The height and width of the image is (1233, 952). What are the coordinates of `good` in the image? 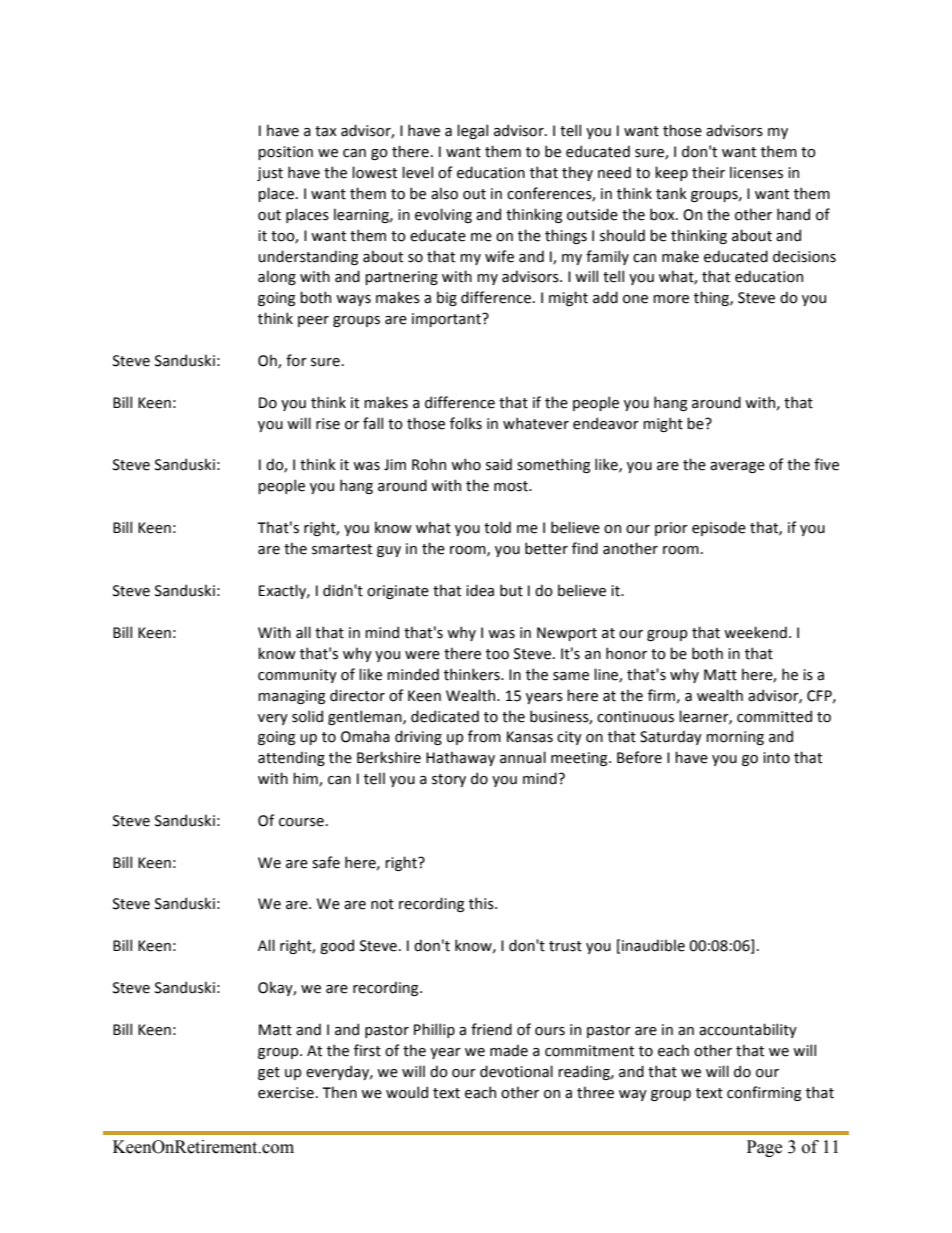 It's located at (337, 946).
